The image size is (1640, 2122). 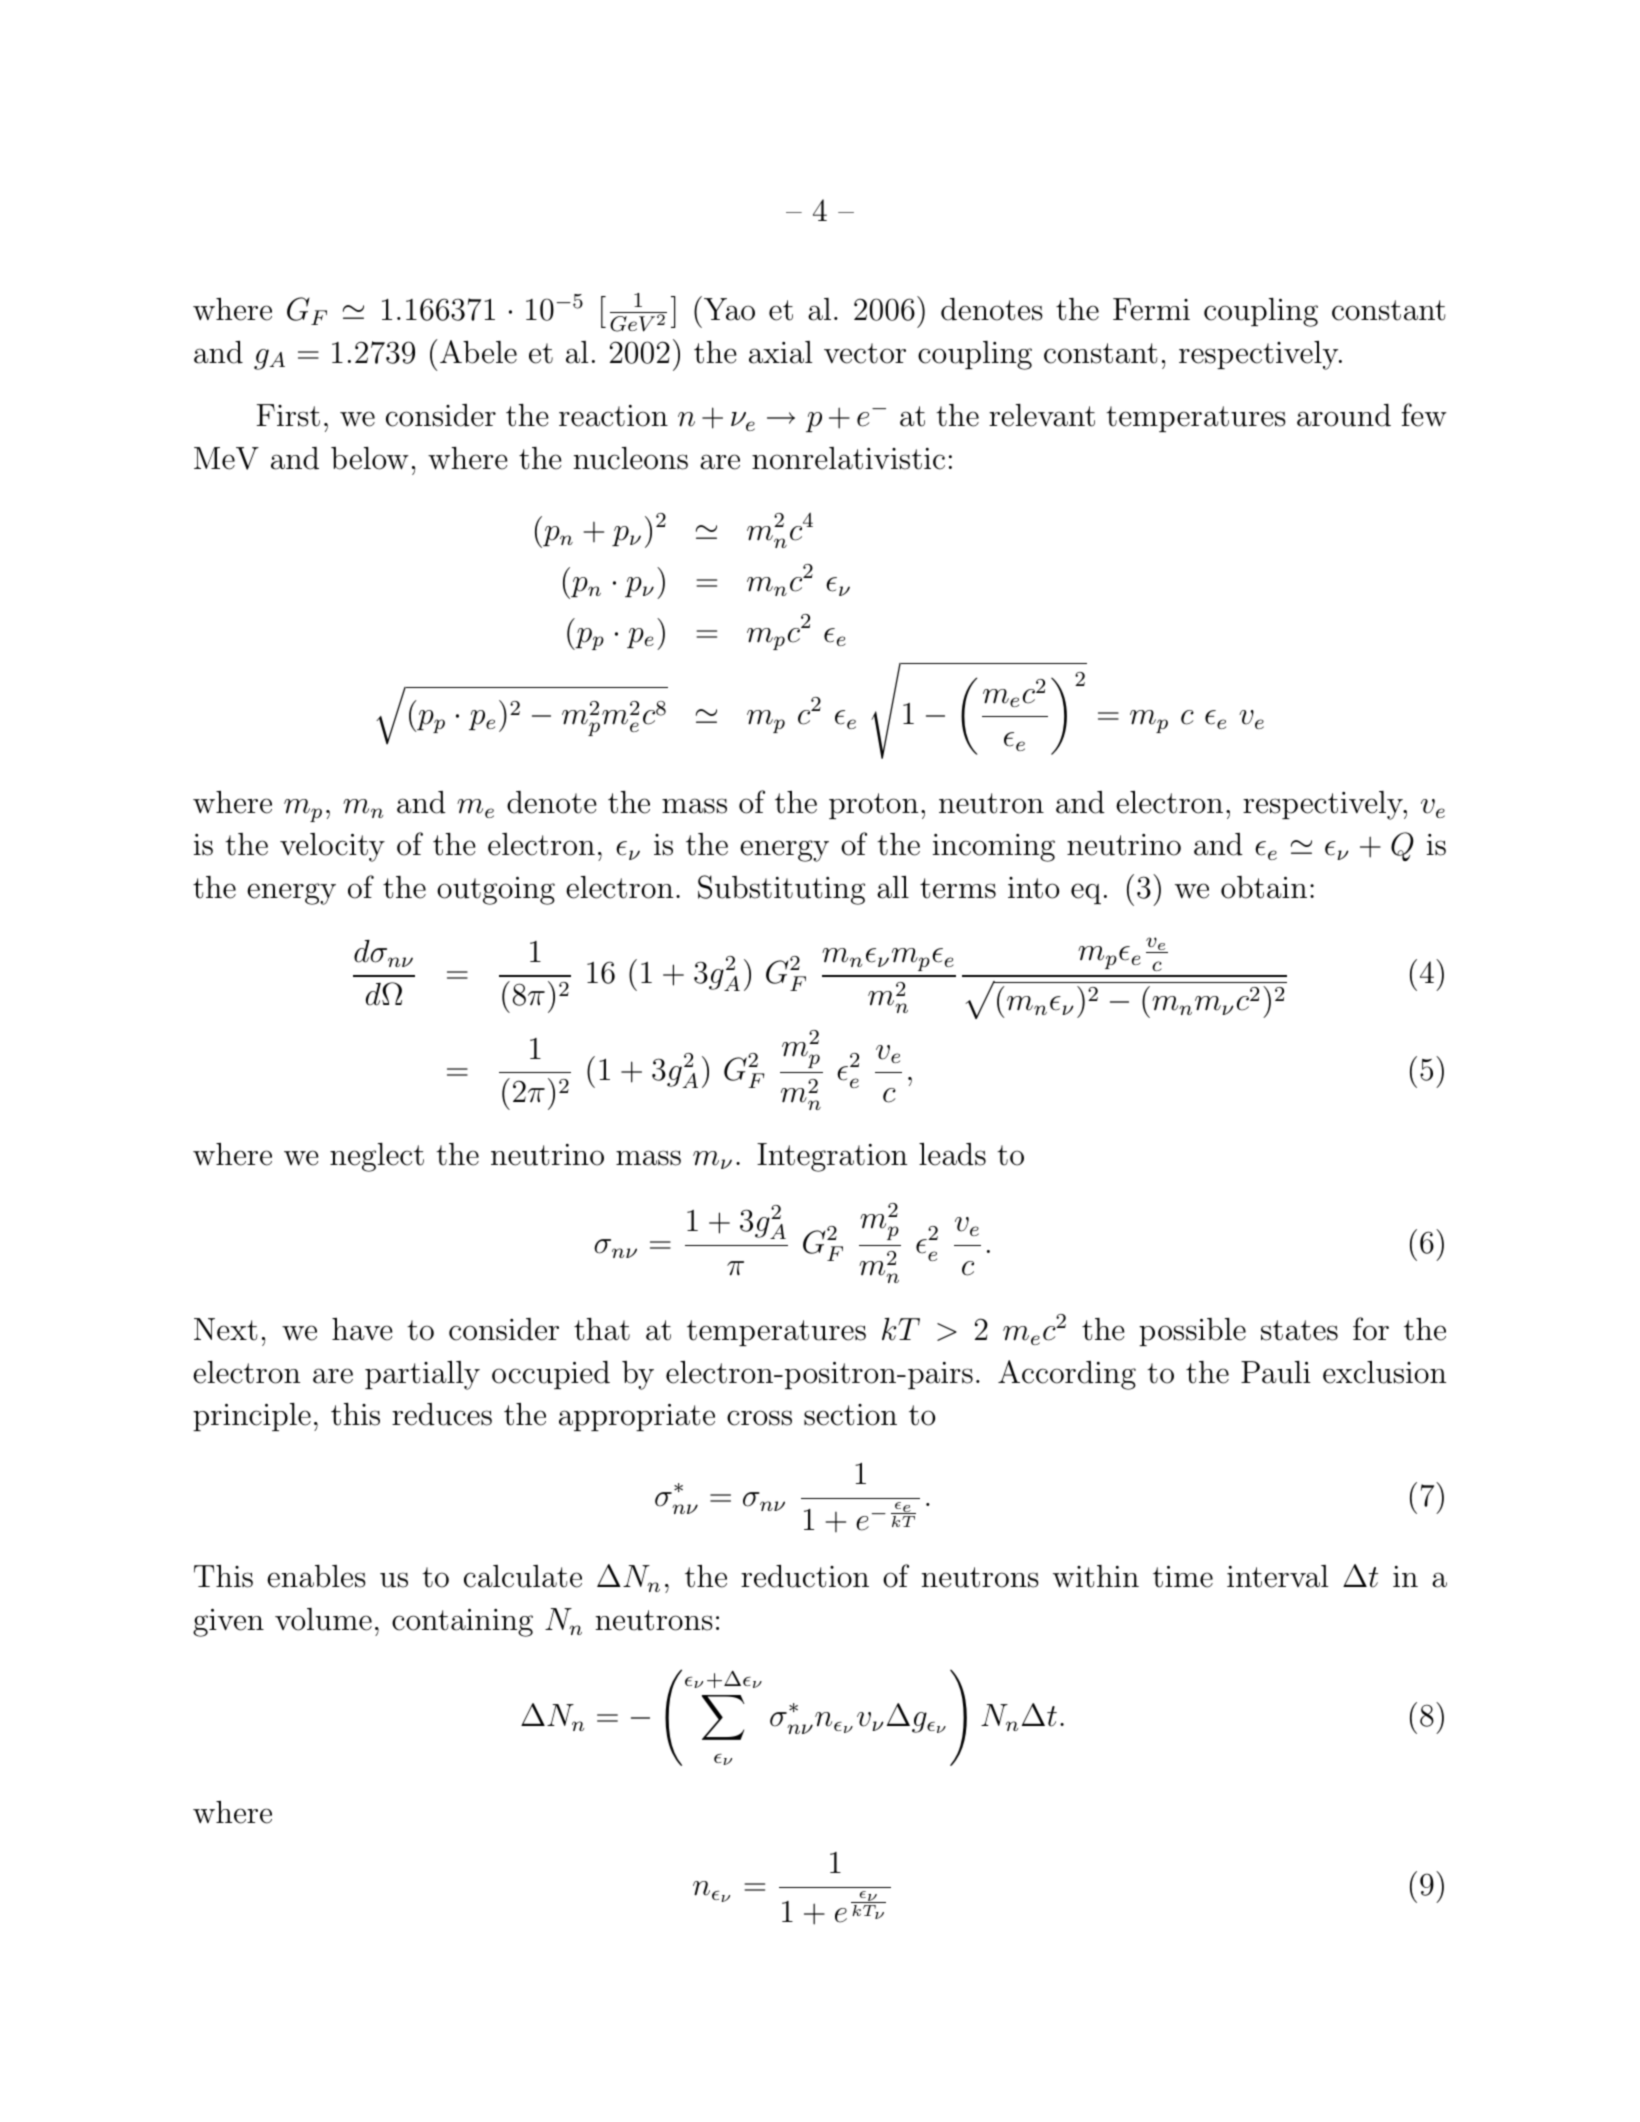 I want to click on Substituting, so click(x=781, y=890).
